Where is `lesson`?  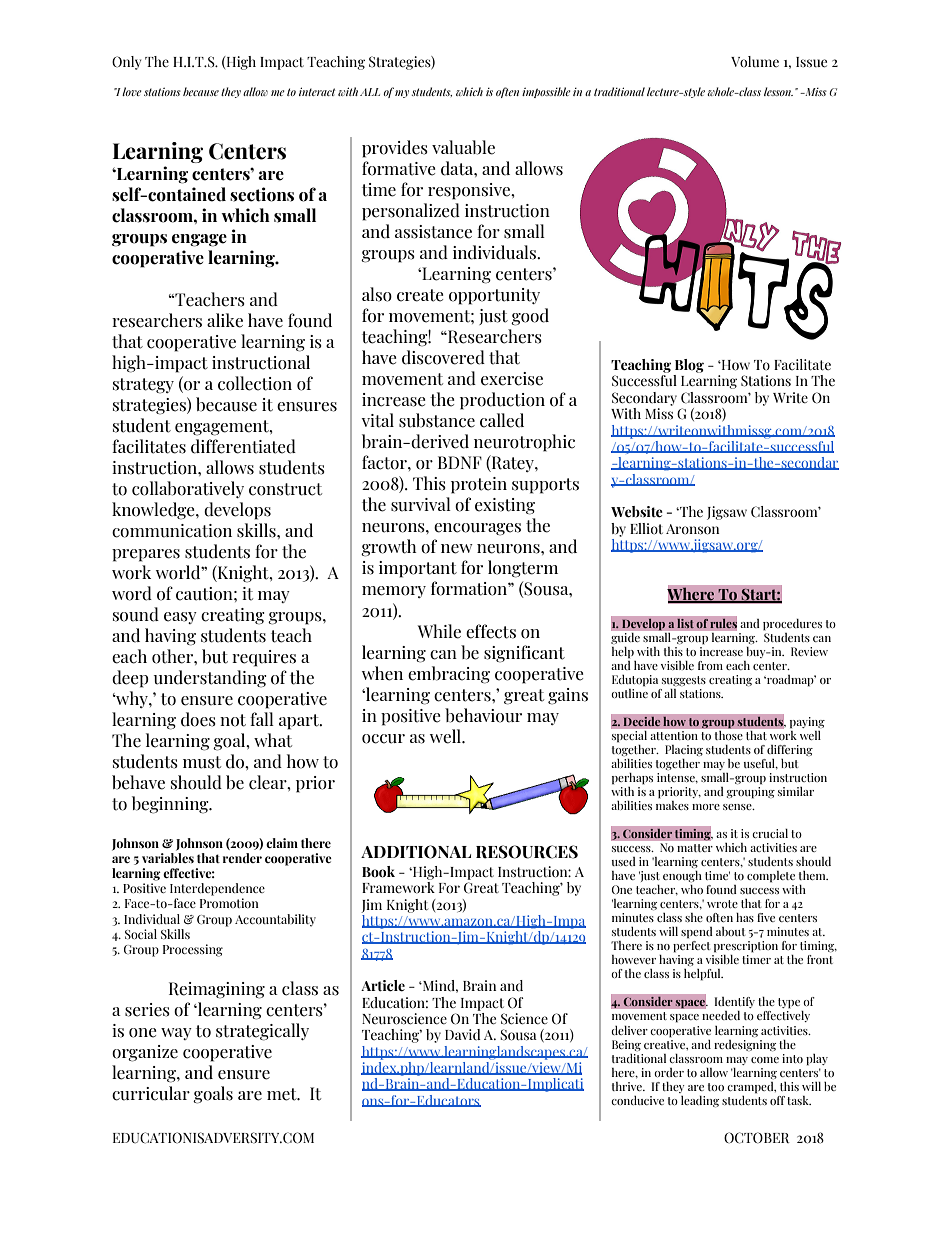 lesson is located at coordinates (778, 91).
